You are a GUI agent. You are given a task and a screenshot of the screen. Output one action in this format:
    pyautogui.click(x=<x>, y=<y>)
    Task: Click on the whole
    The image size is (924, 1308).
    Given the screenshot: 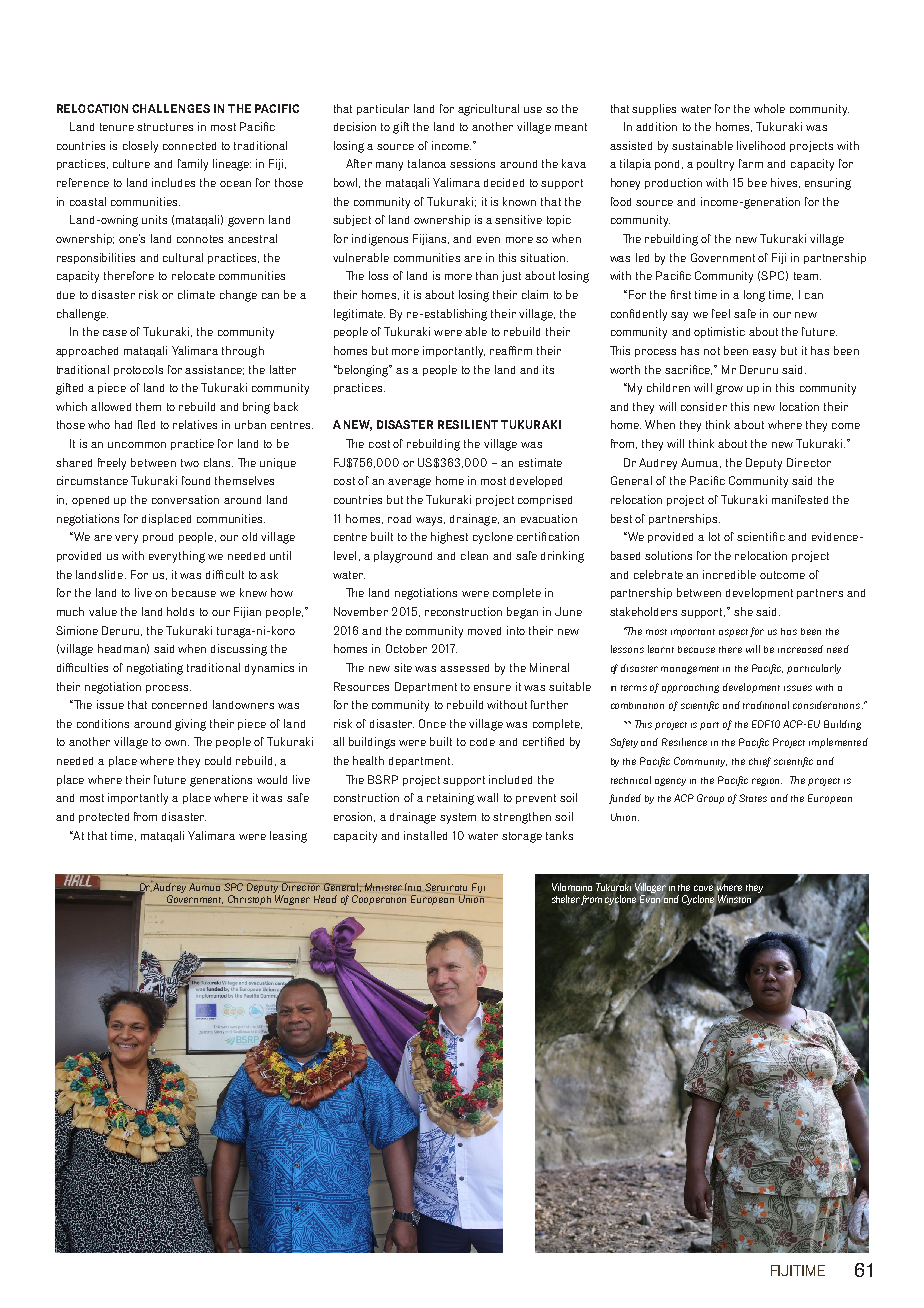 What is the action you would take?
    pyautogui.click(x=769, y=108)
